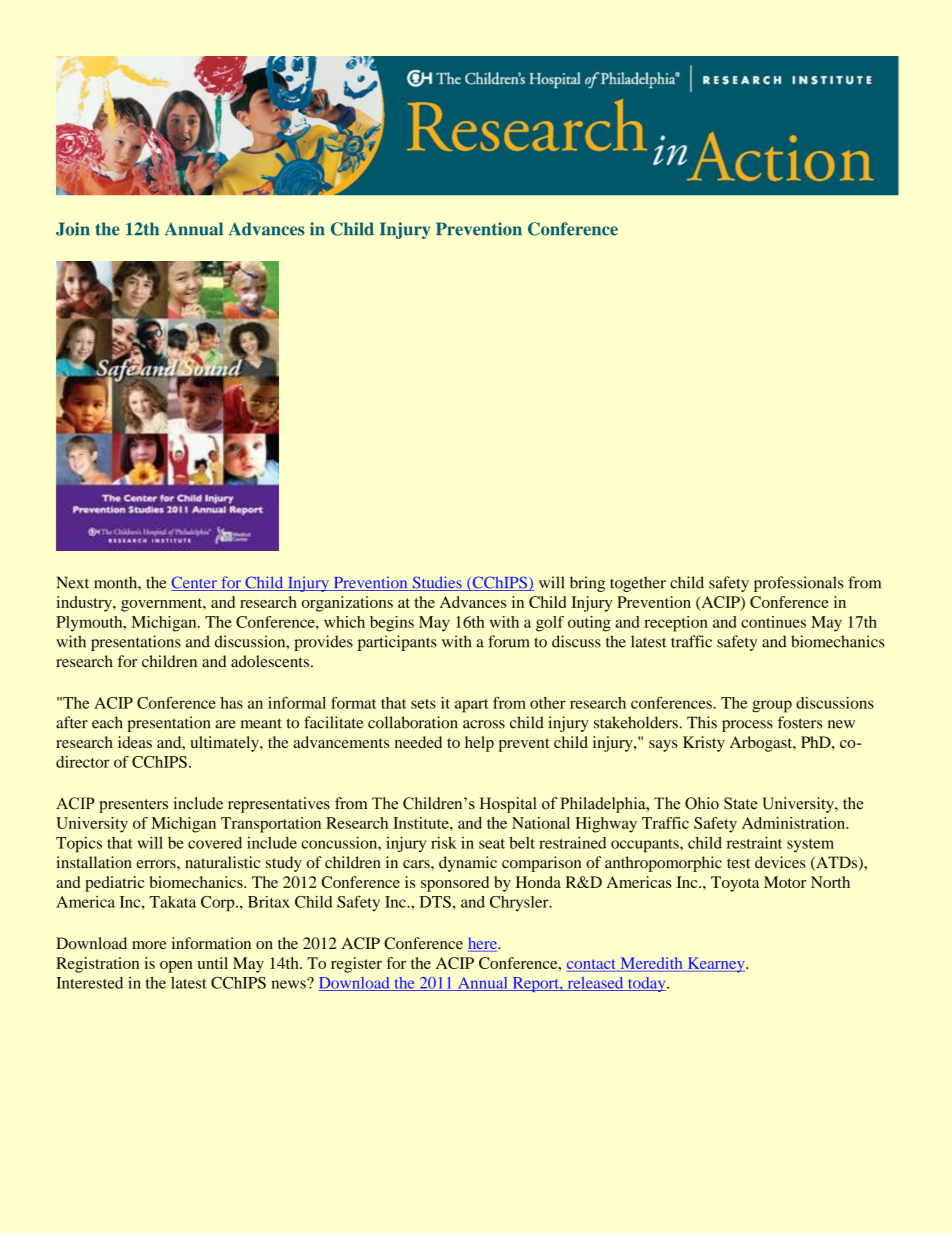  I want to click on Center, so click(195, 583).
